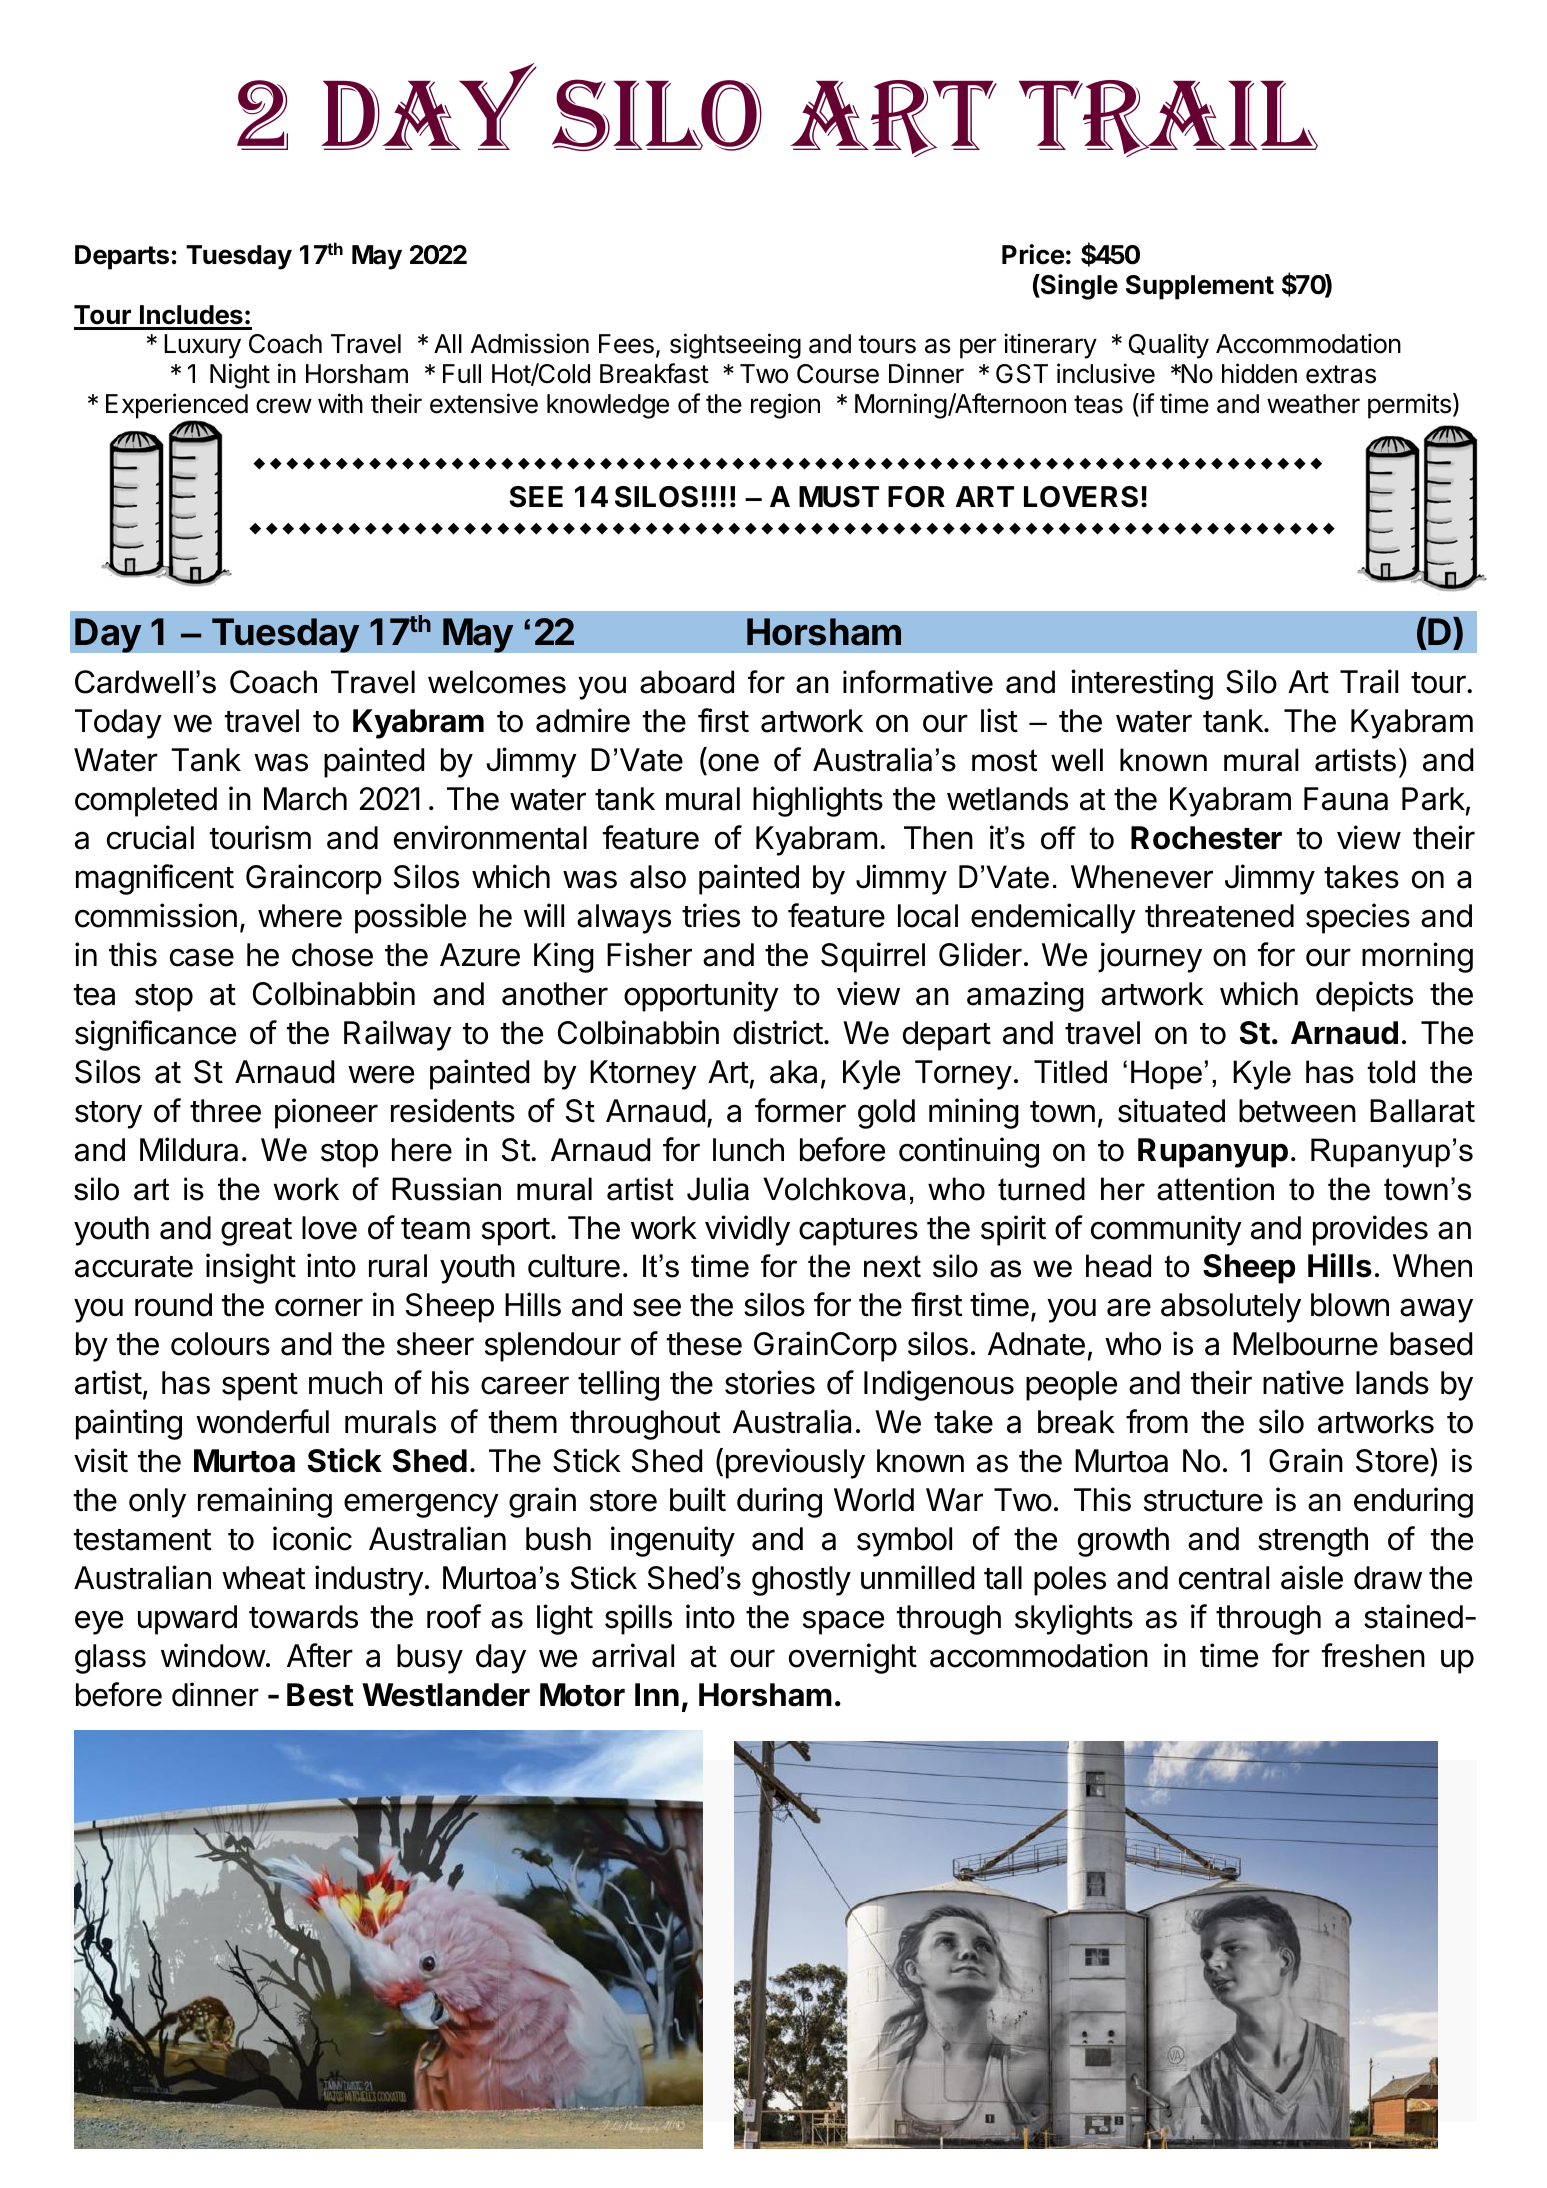  I want to click on Luxury, so click(202, 346).
